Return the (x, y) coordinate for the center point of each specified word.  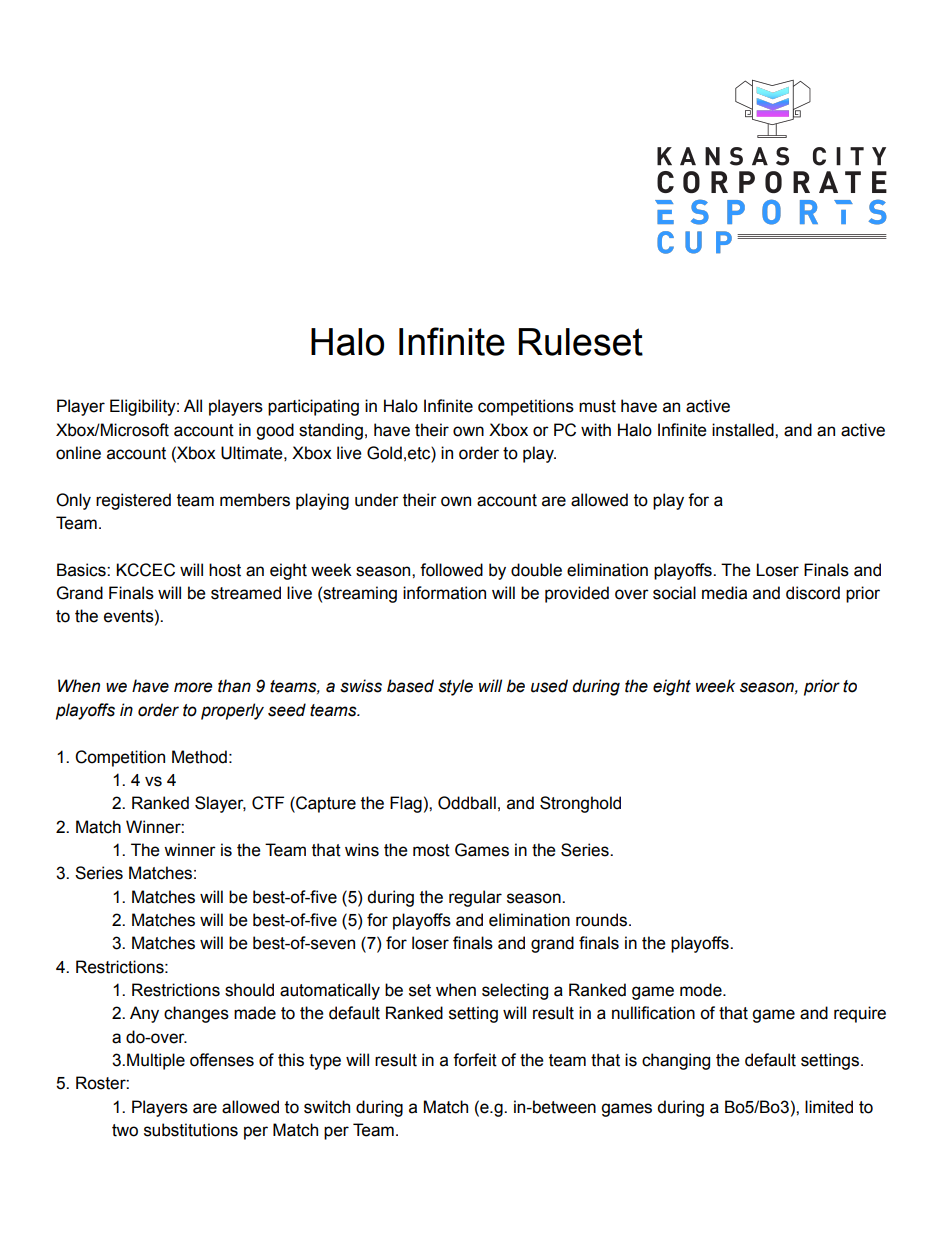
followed (451, 570)
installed (744, 430)
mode (702, 990)
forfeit (475, 1060)
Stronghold (580, 804)
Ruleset (581, 342)
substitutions (191, 1130)
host (225, 570)
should (249, 990)
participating (313, 407)
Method (199, 757)
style (455, 687)
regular (475, 898)
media (724, 593)
